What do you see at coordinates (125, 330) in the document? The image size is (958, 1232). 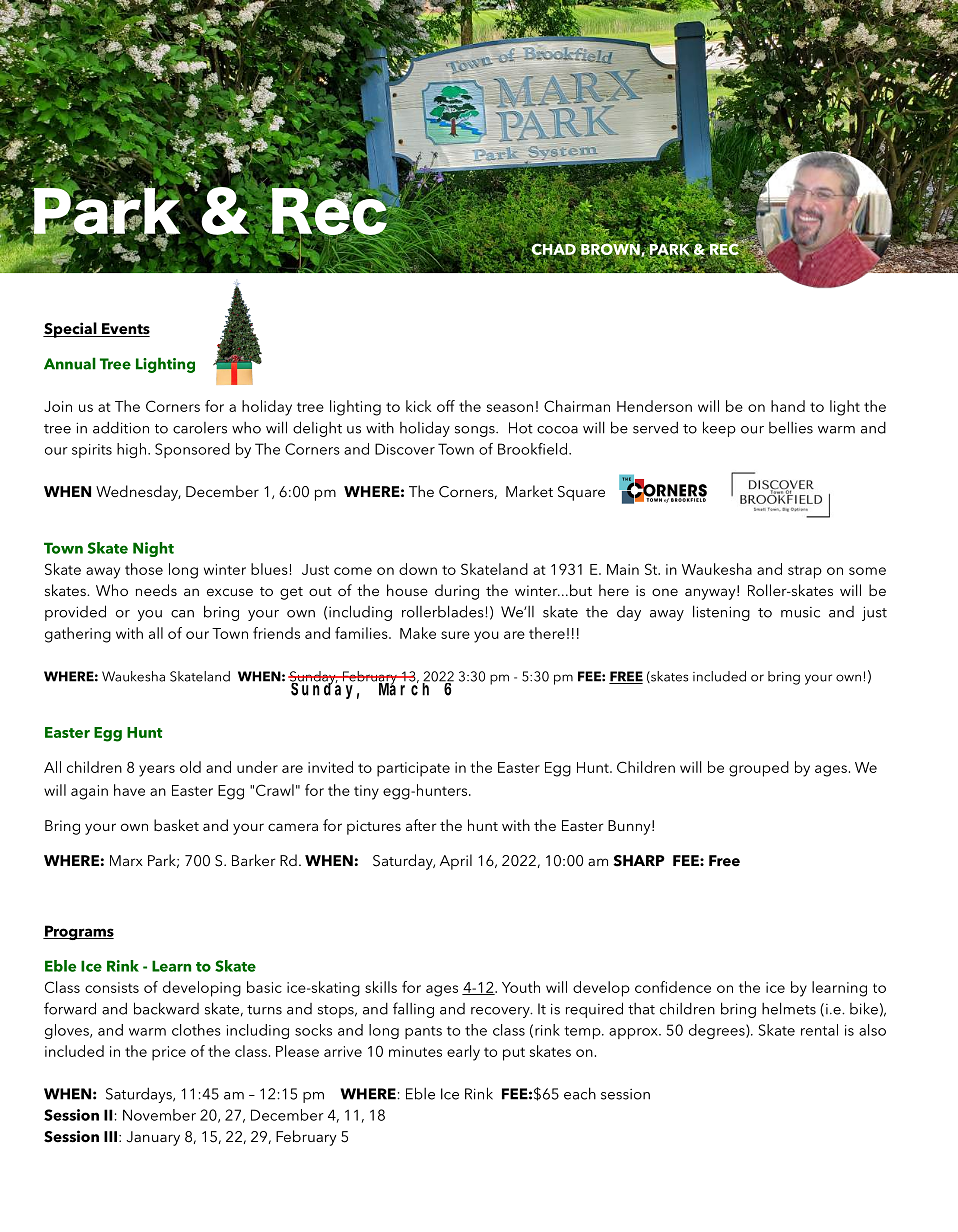 I see `Events` at bounding box center [125, 330].
